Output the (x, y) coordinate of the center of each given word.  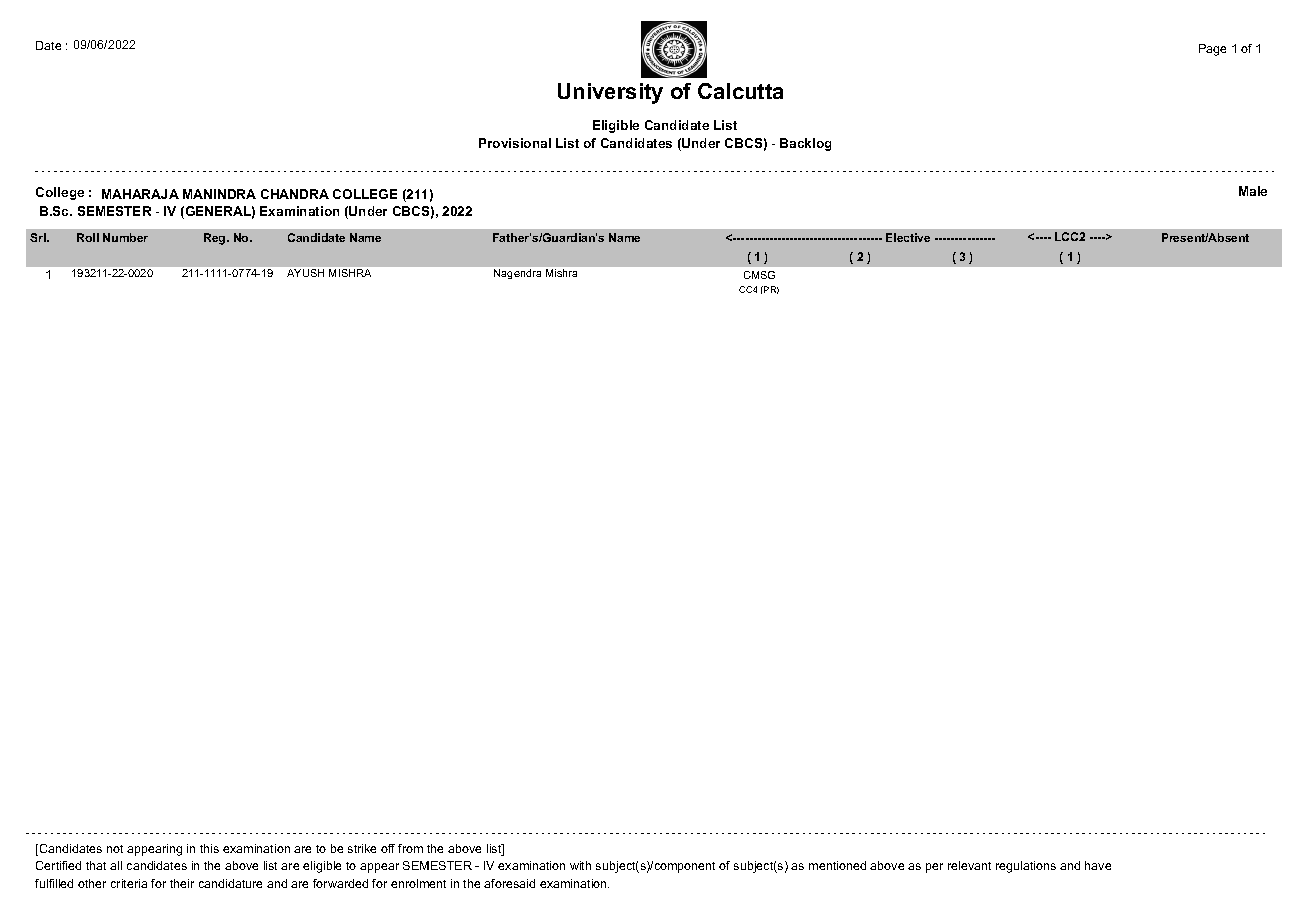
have (1098, 865)
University (610, 93)
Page (1212, 50)
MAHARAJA (140, 194)
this (209, 848)
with (580, 865)
